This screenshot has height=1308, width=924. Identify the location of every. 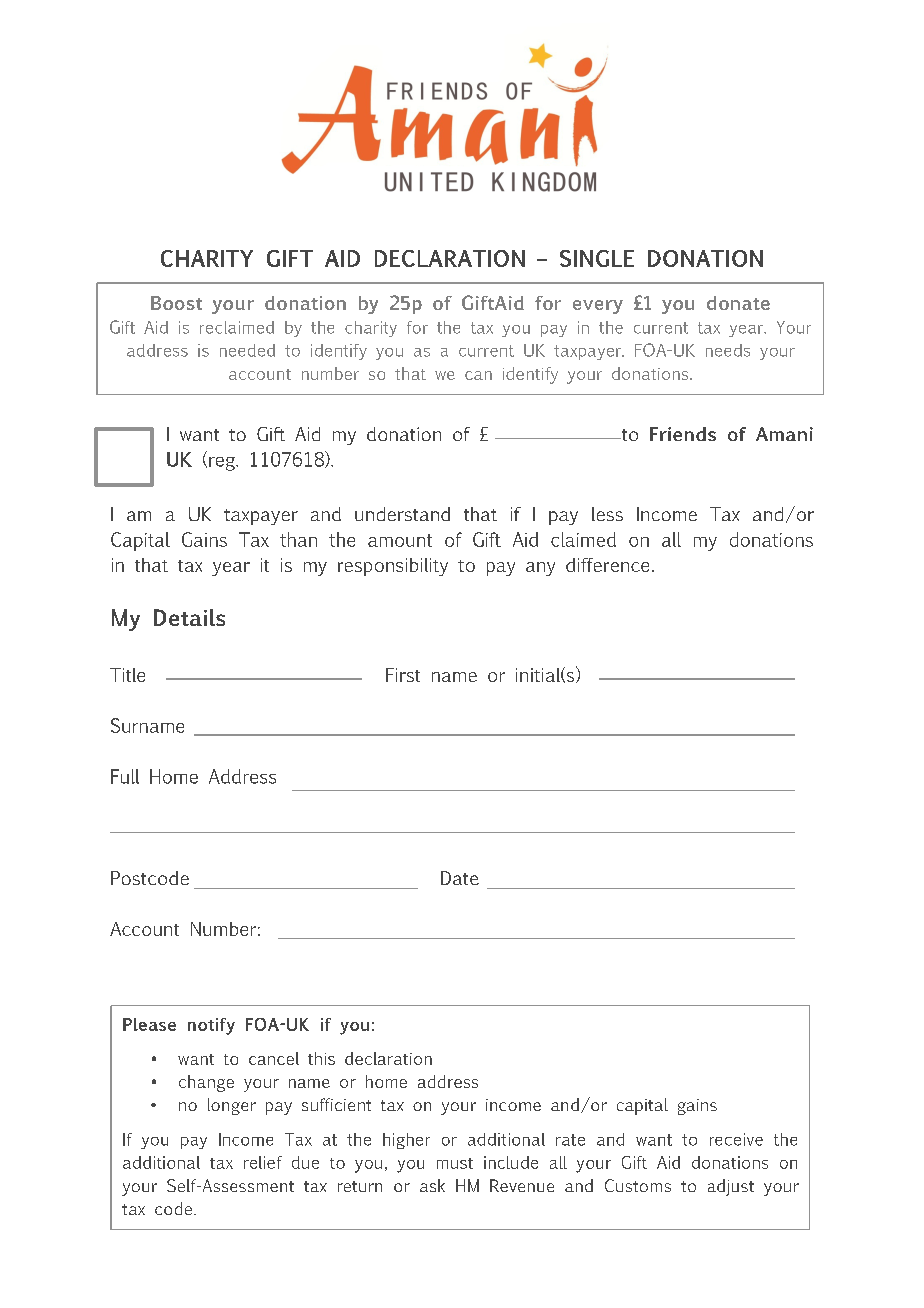
(598, 307).
